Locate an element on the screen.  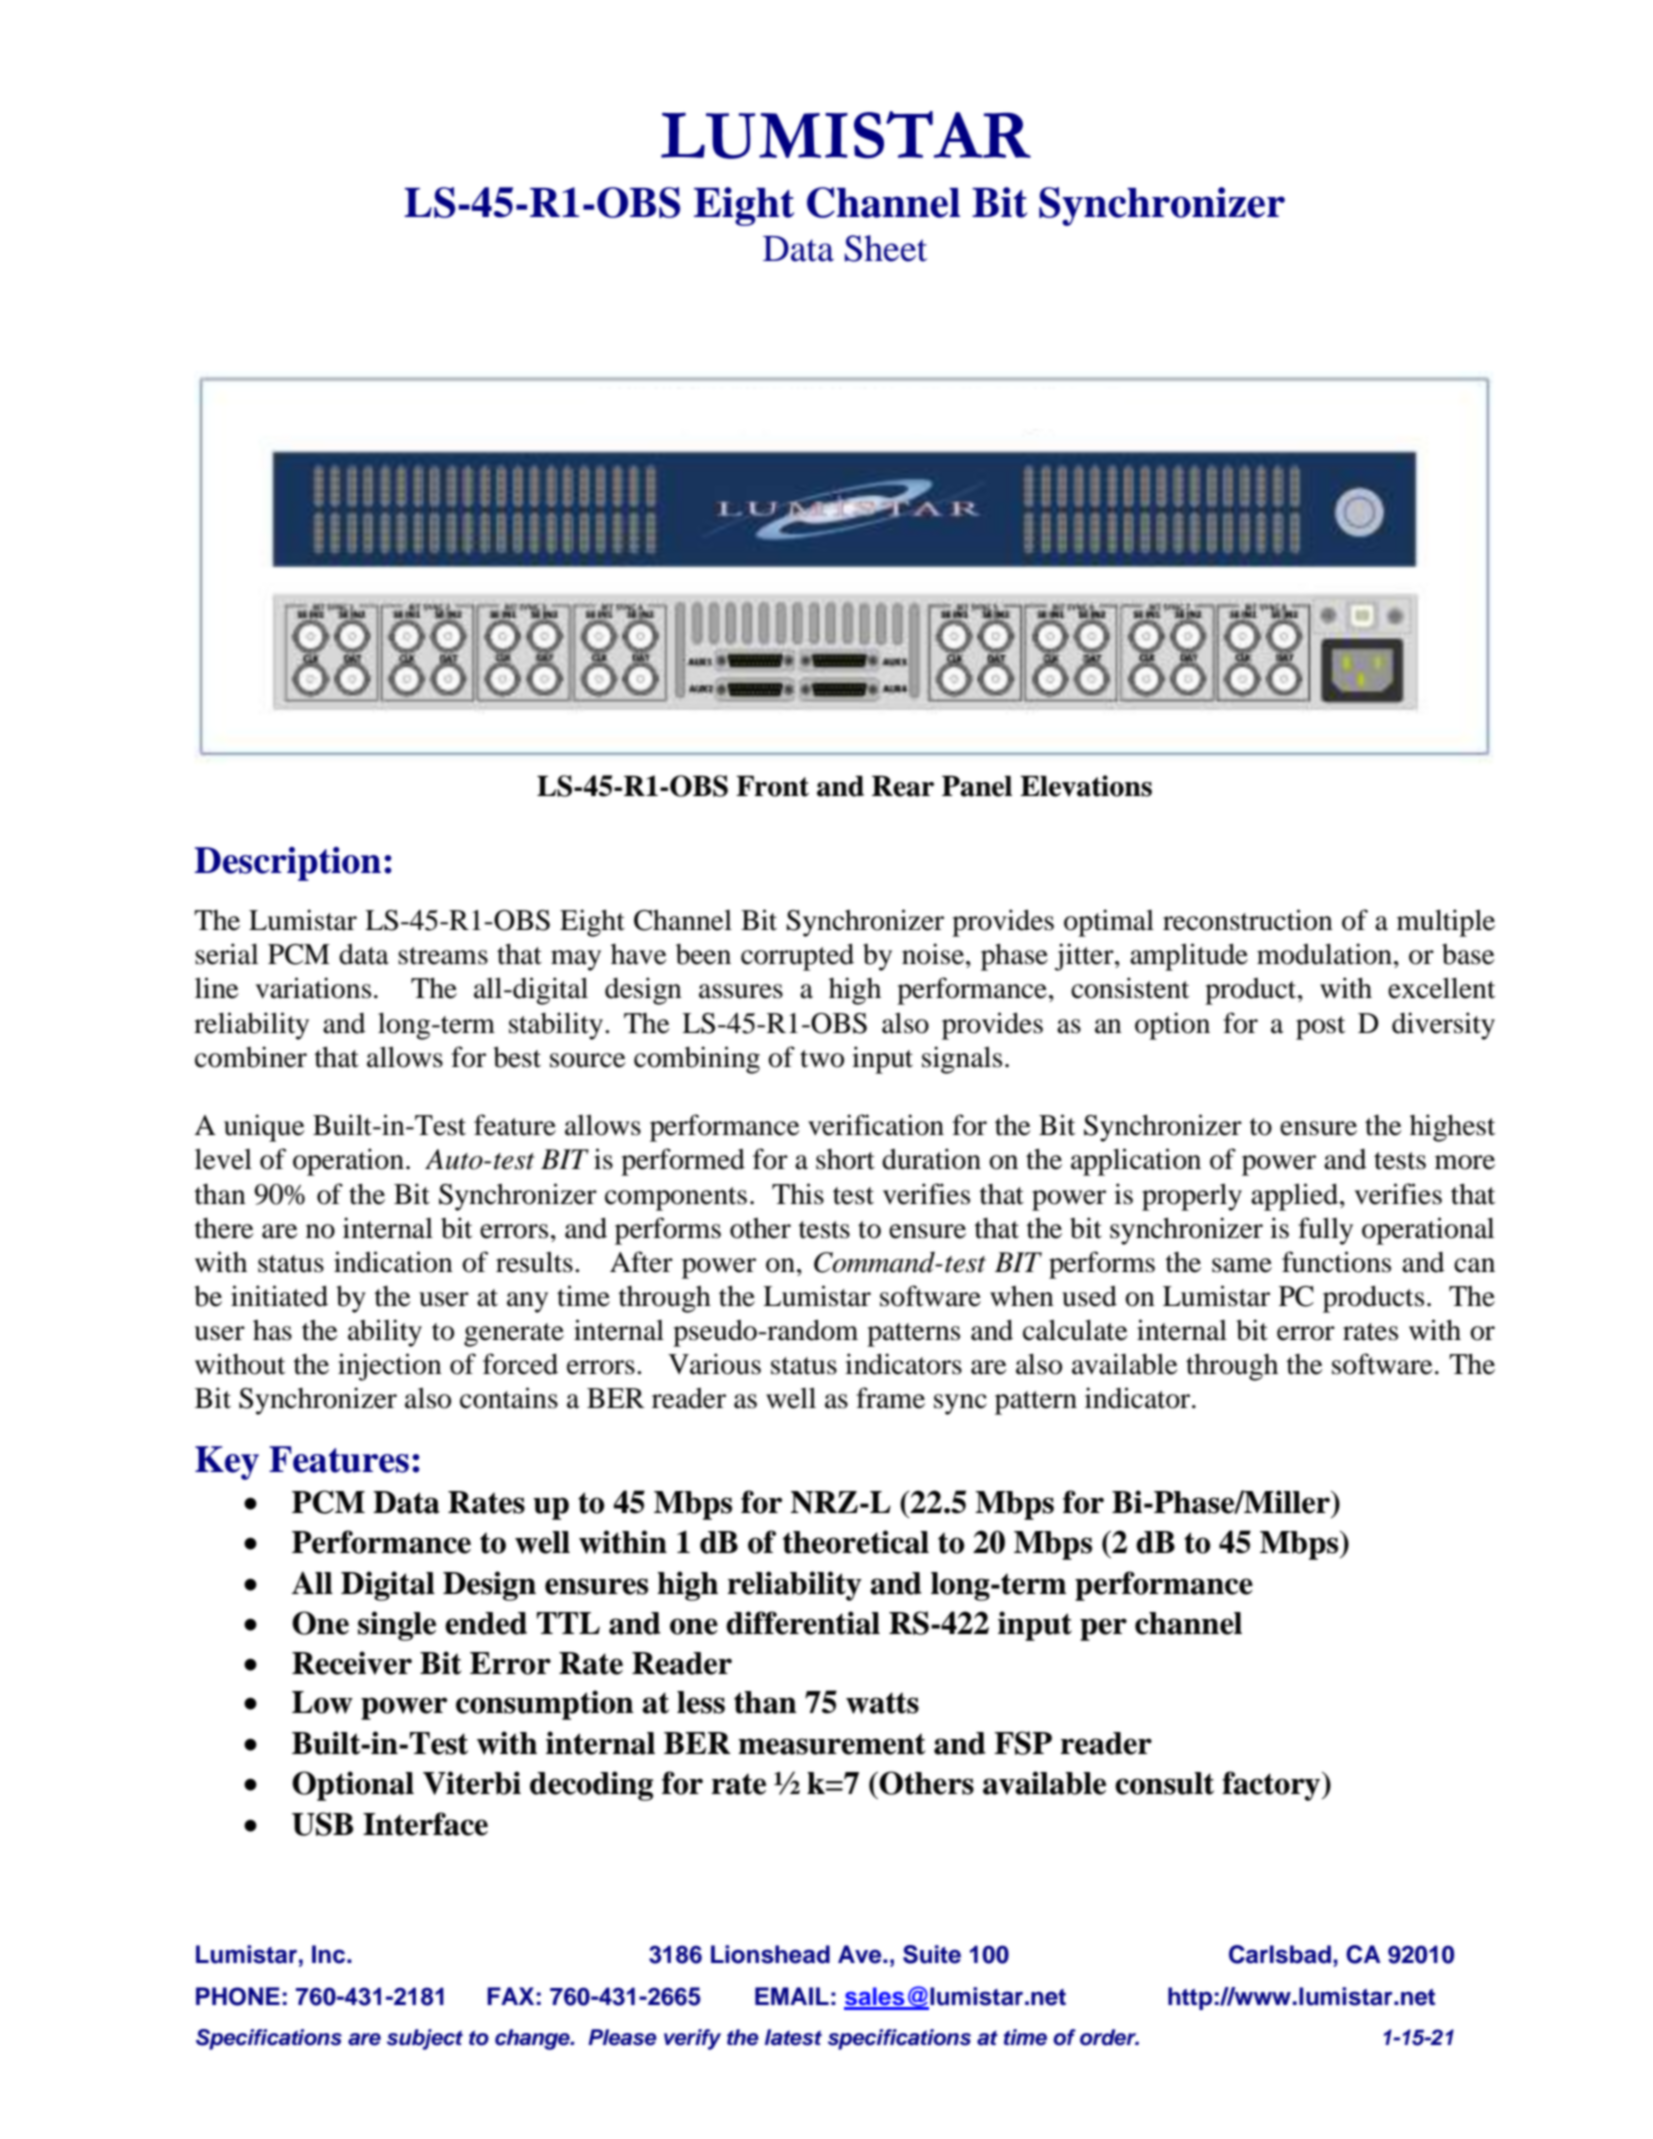
differential is located at coordinates (803, 1623).
